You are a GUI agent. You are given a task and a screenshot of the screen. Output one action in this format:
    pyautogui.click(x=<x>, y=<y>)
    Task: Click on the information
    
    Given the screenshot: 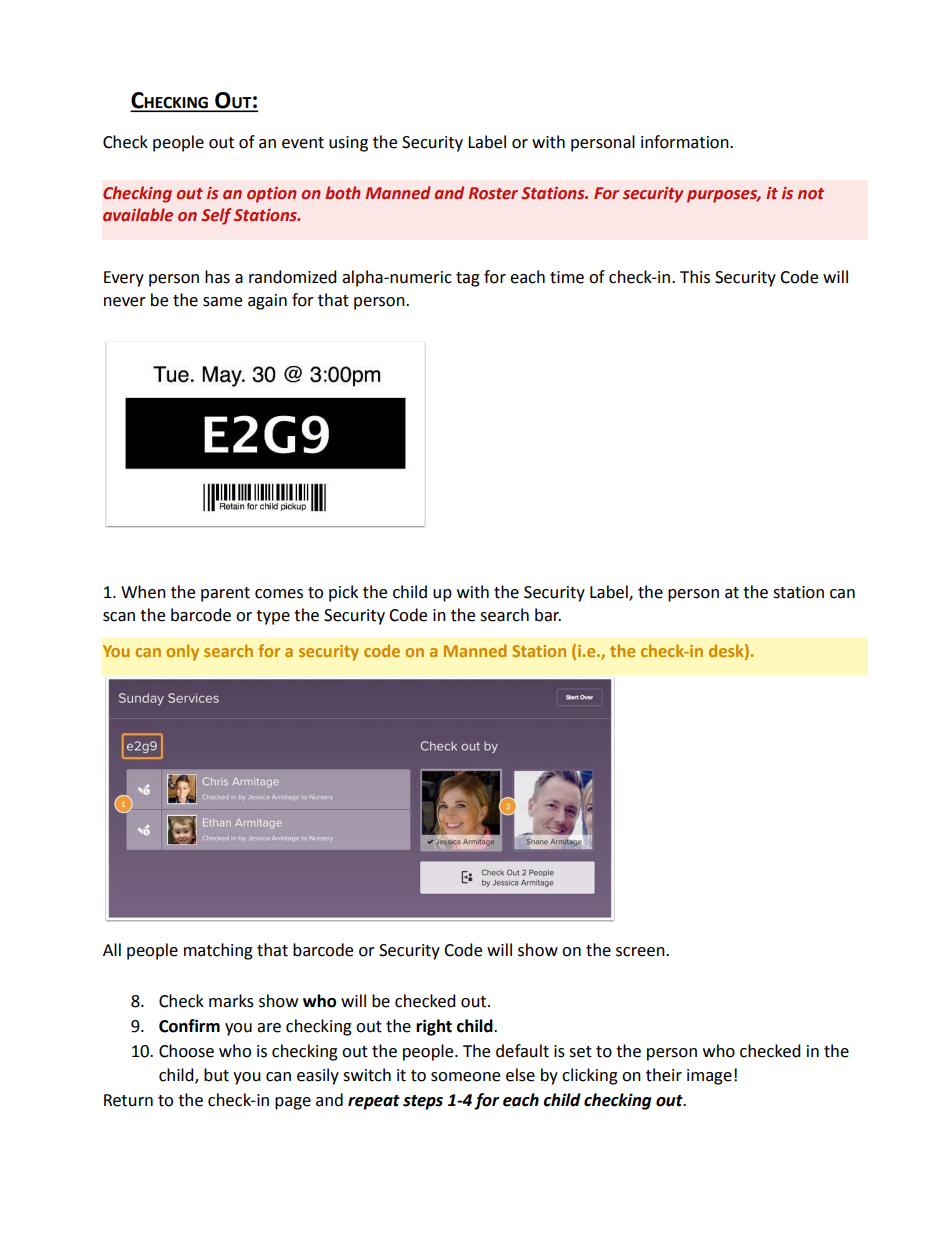 What is the action you would take?
    pyautogui.click(x=686, y=142)
